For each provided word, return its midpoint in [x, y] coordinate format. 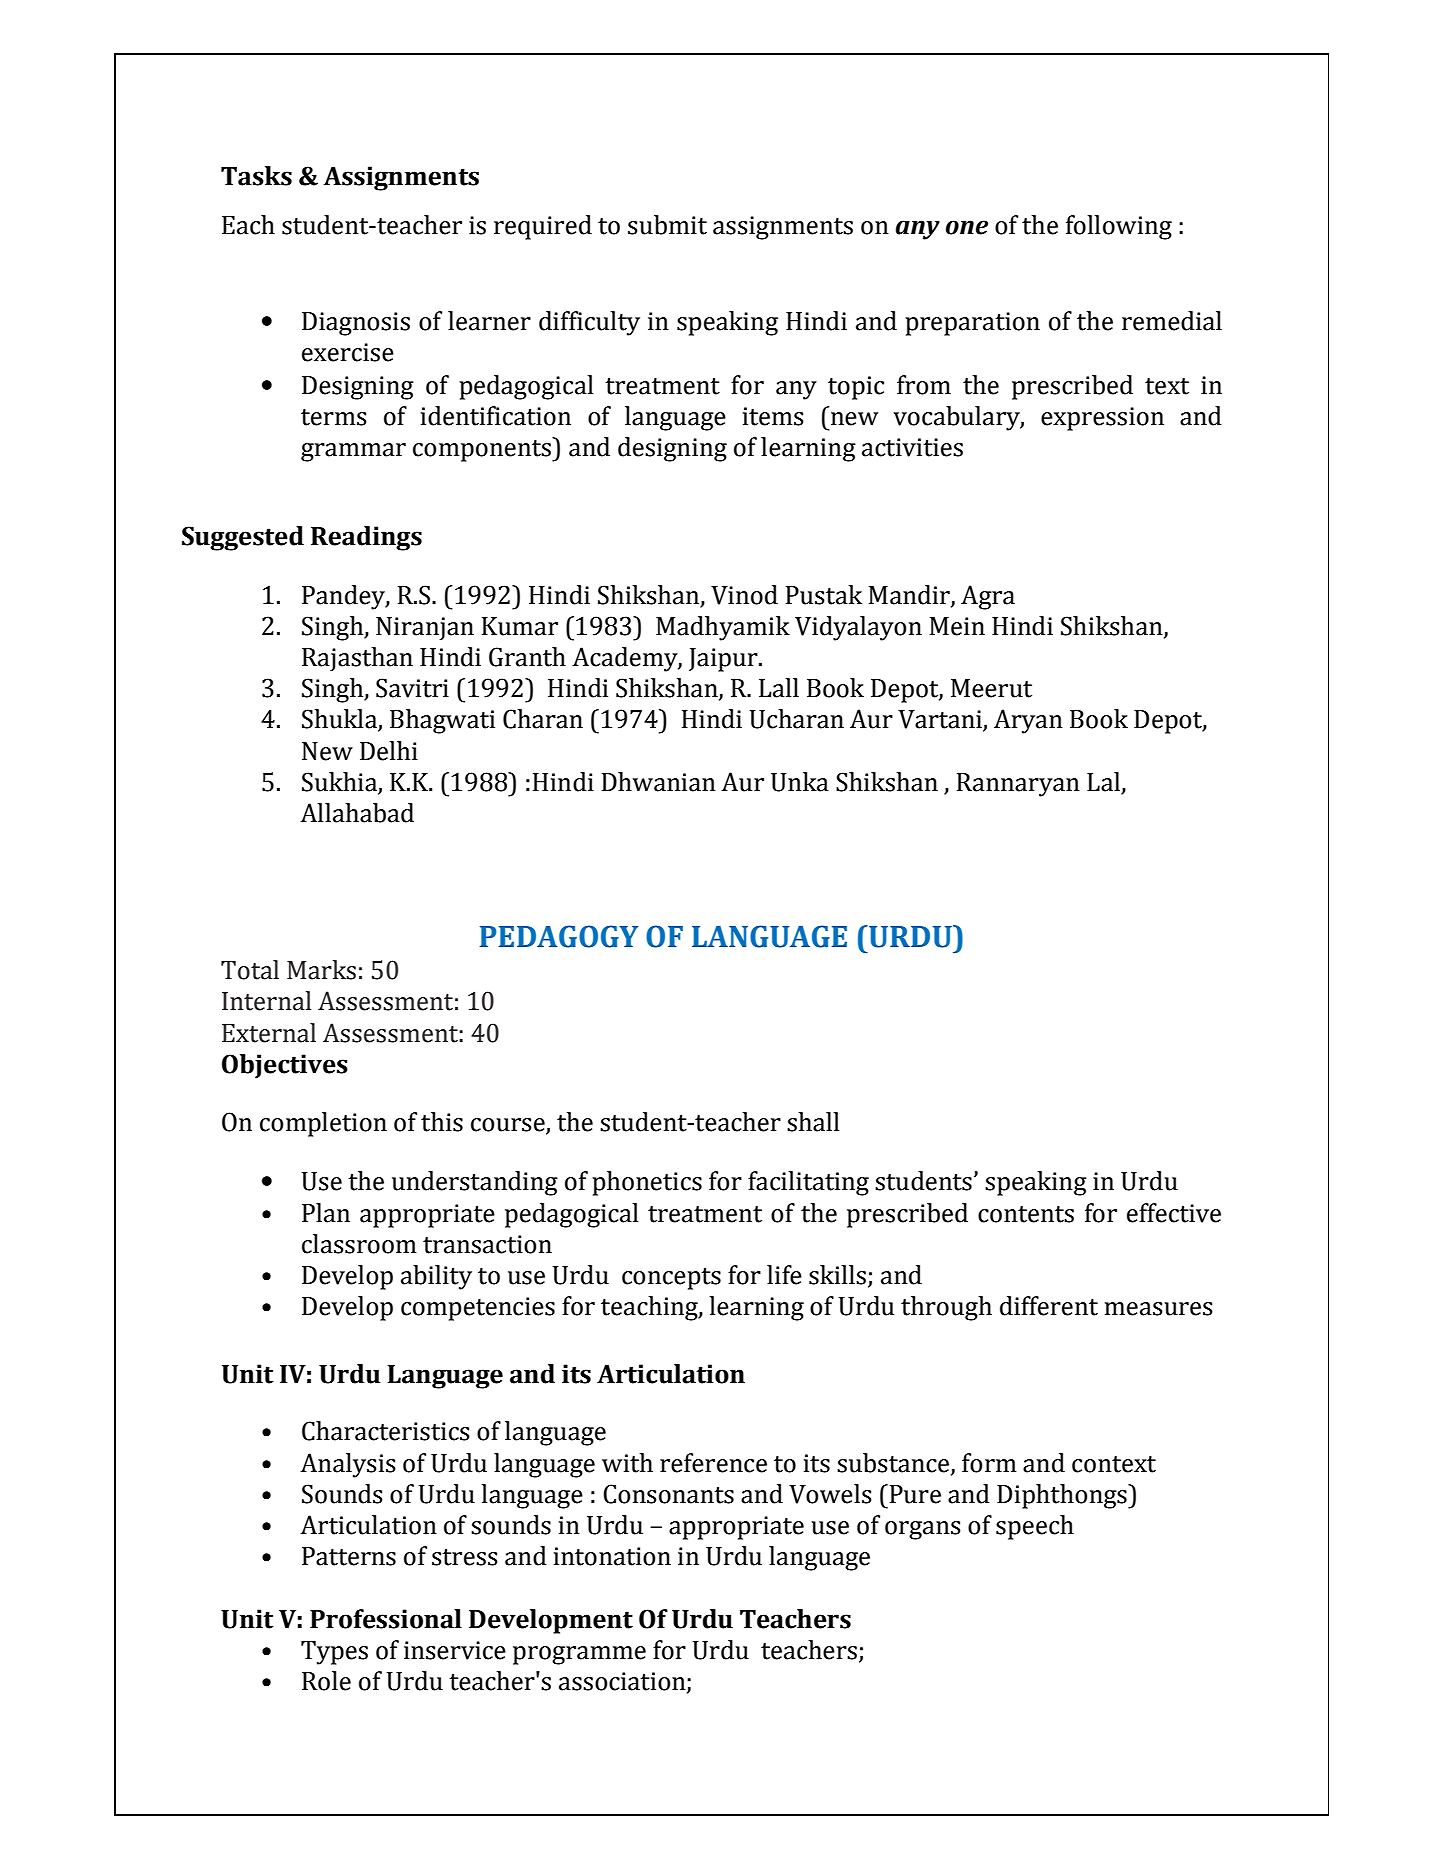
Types [334, 1653]
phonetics [647, 1183]
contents [1026, 1214]
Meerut [991, 688]
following [1119, 227]
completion [323, 1124]
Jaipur [724, 660]
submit [667, 225]
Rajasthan [357, 659]
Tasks [256, 176]
